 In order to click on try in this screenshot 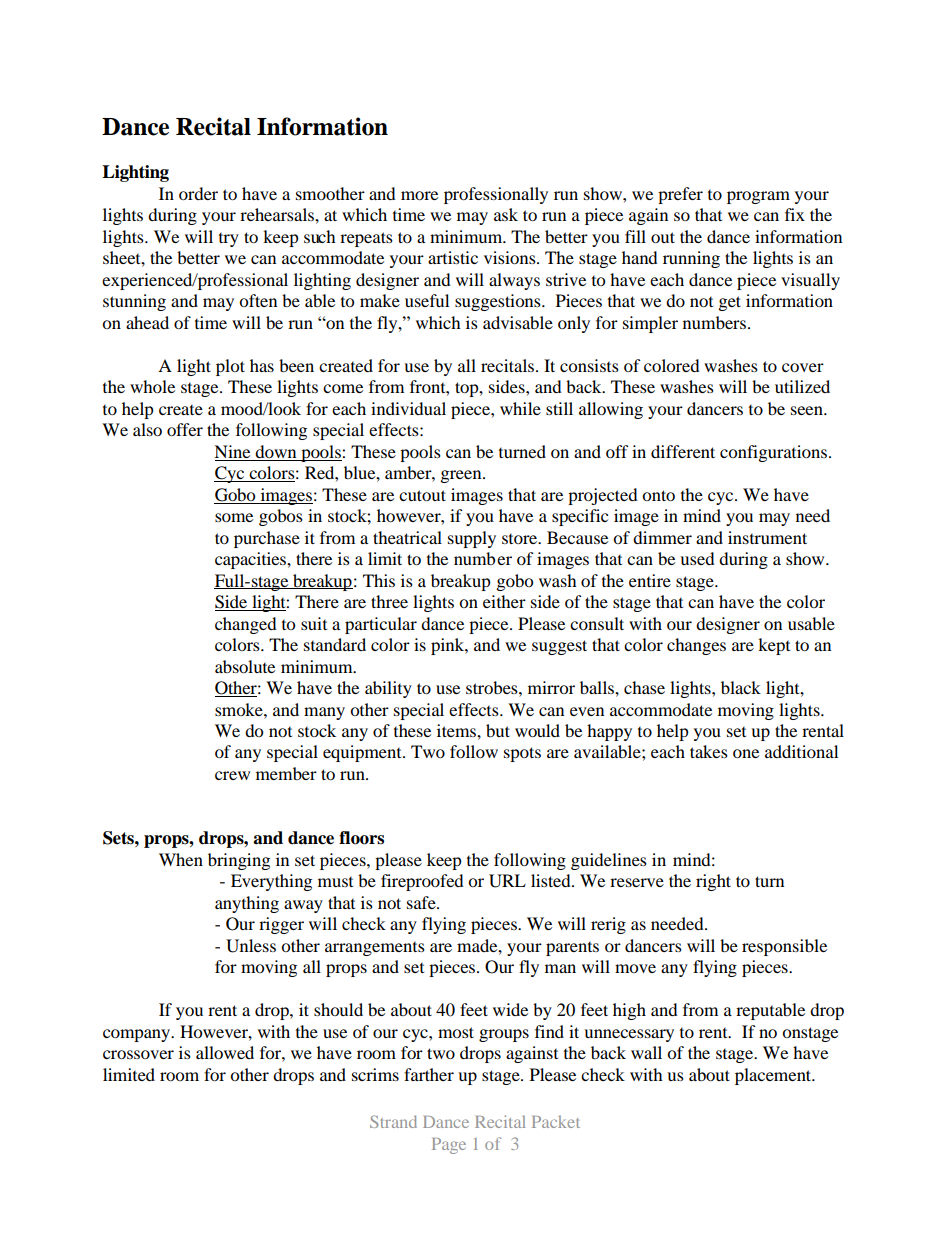, I will do `click(229, 240)`.
